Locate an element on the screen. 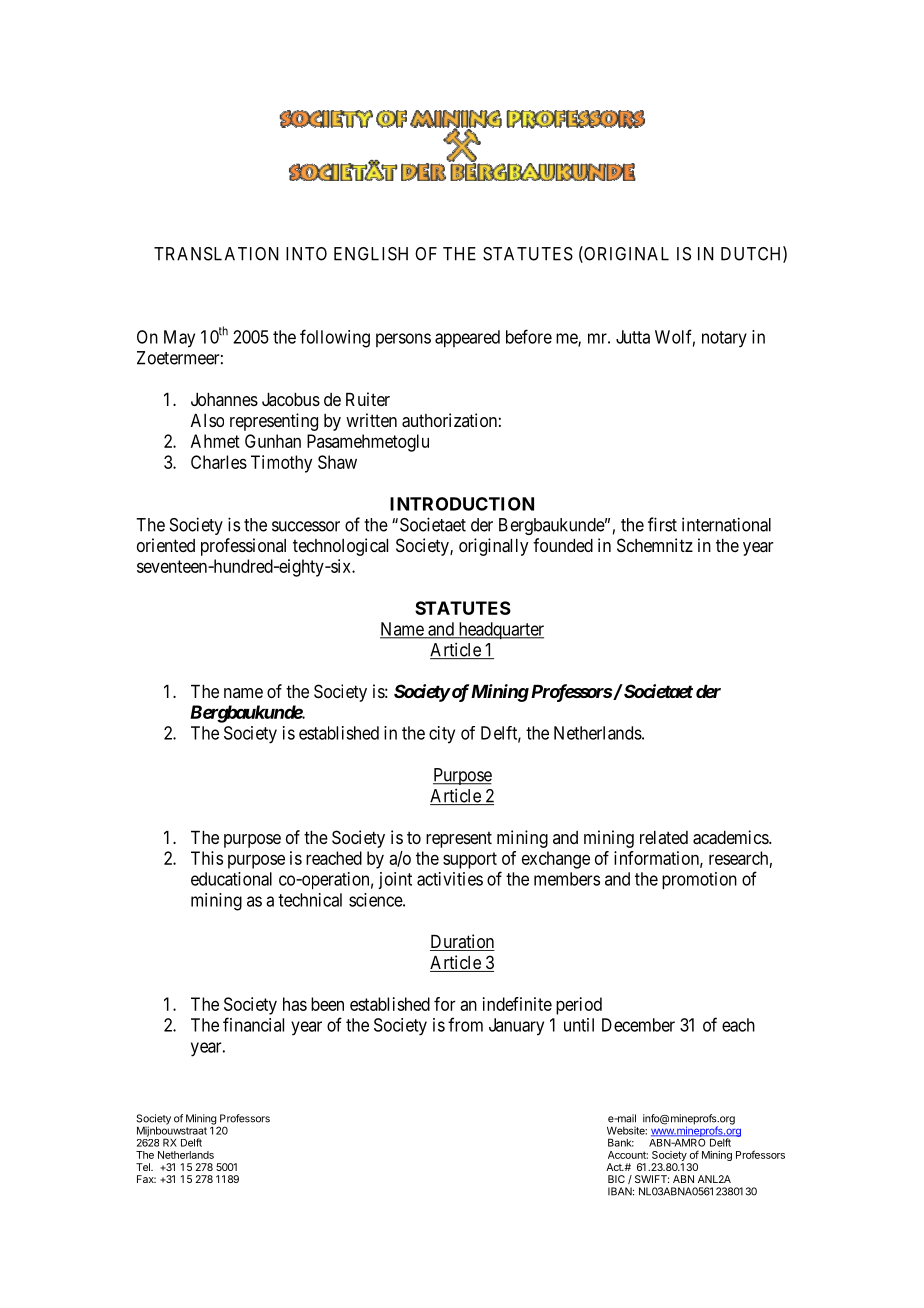 The height and width of the screenshot is (1308, 924). TRANSLATION is located at coordinates (216, 254).
